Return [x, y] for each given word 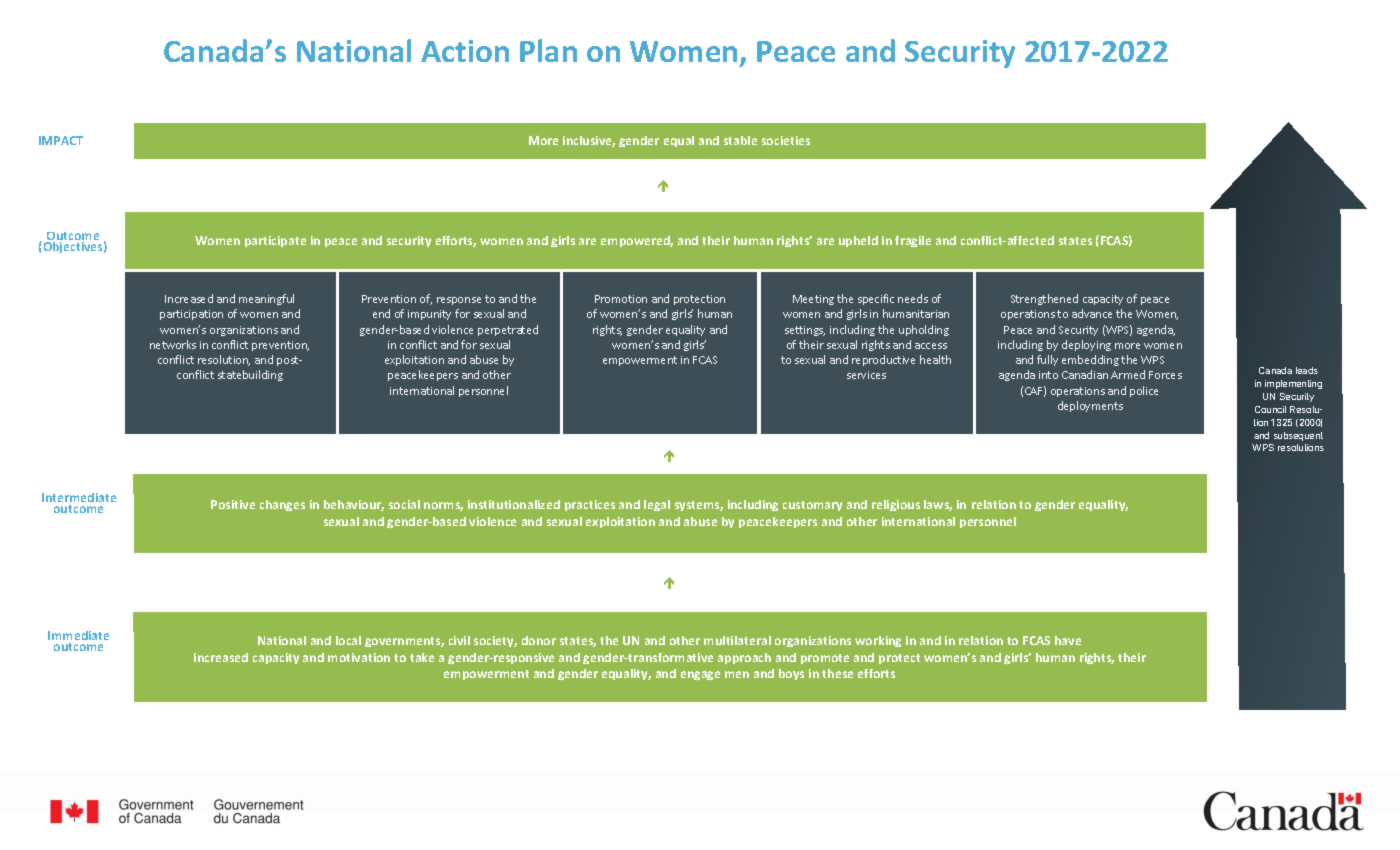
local [348, 640]
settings [805, 331]
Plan [548, 50]
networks [173, 344]
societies [786, 140]
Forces [1165, 375]
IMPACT [61, 140]
